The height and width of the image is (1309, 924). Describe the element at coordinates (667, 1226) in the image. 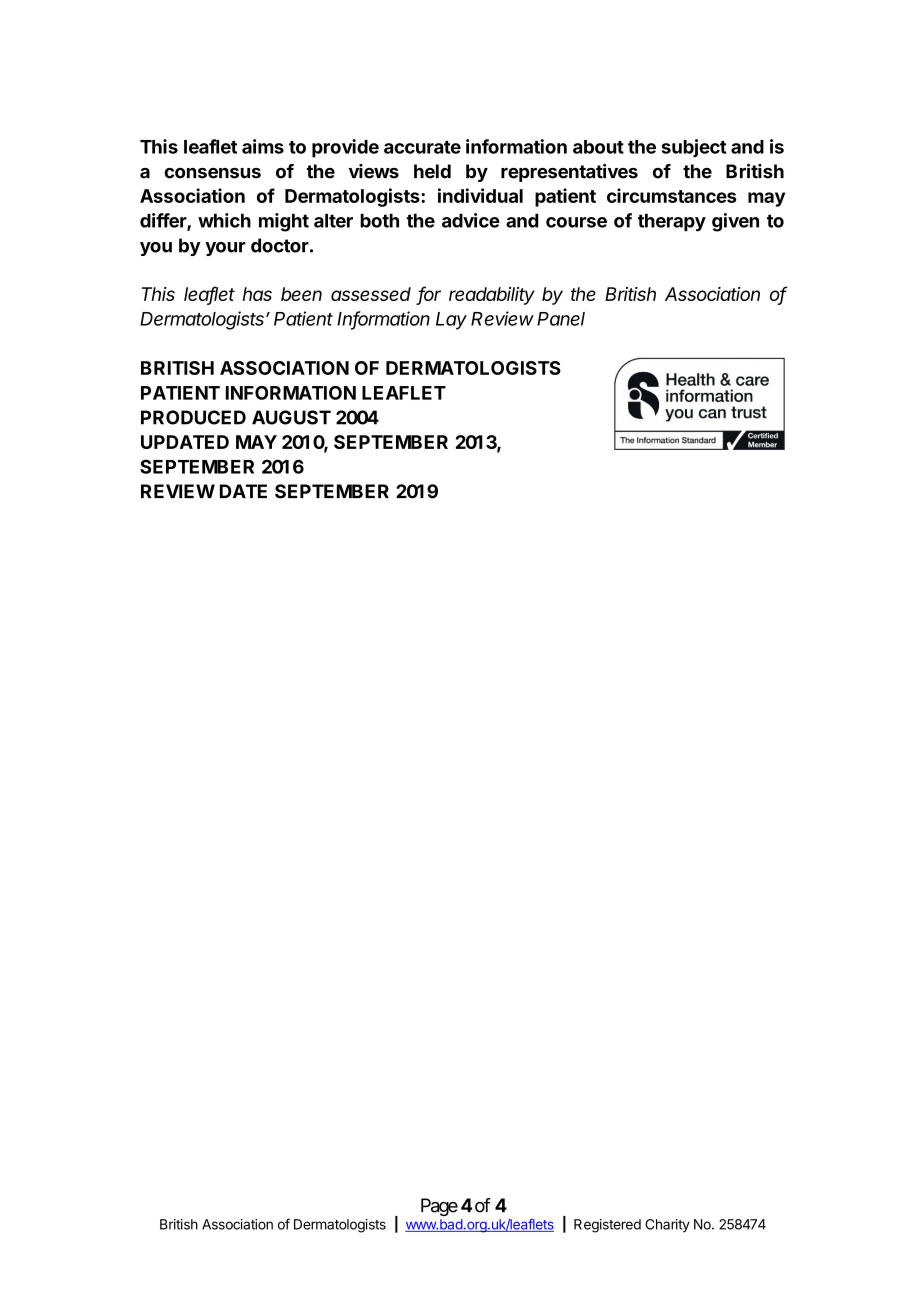

I see `Charity` at that location.
